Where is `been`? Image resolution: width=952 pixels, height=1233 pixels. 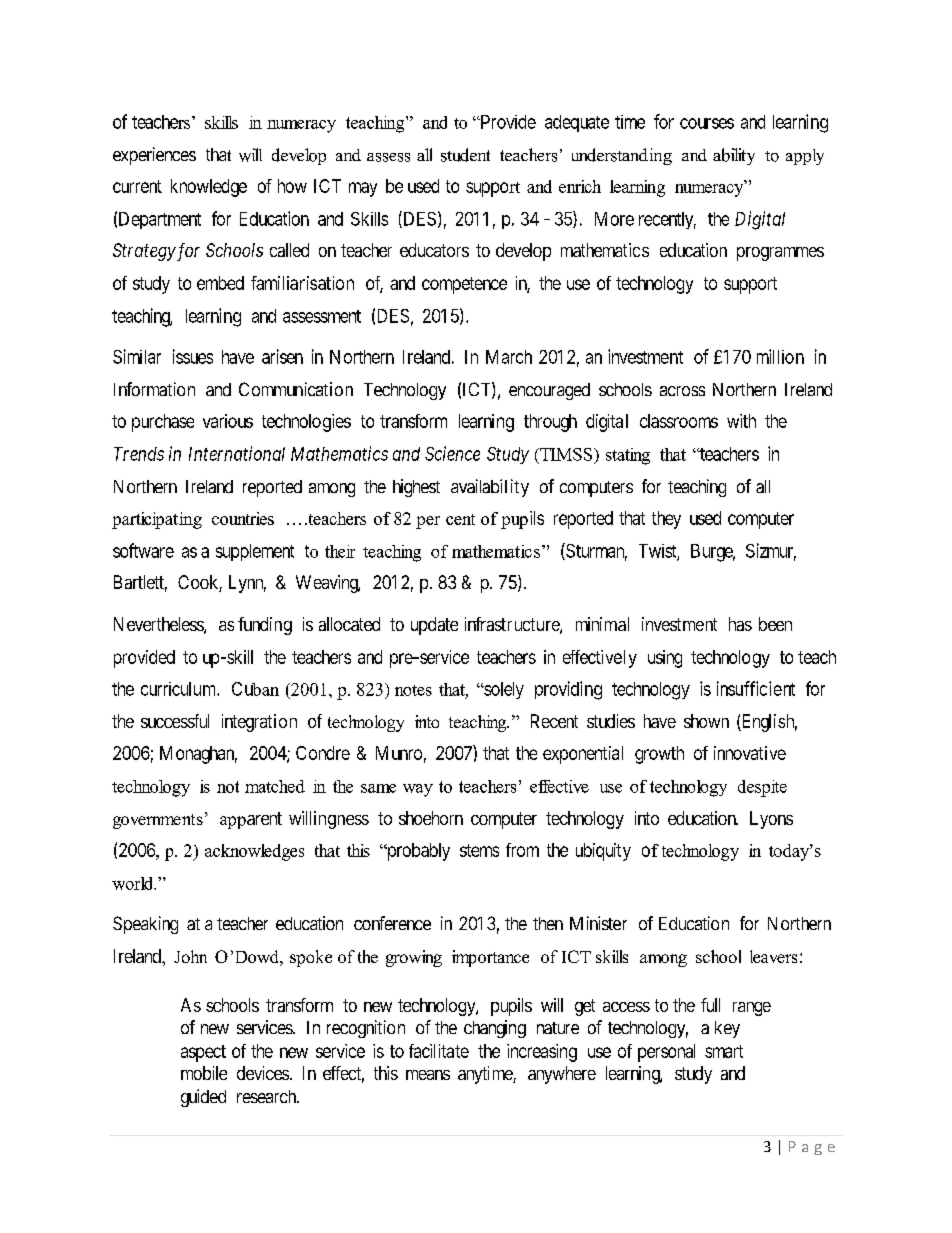
been is located at coordinates (775, 624).
